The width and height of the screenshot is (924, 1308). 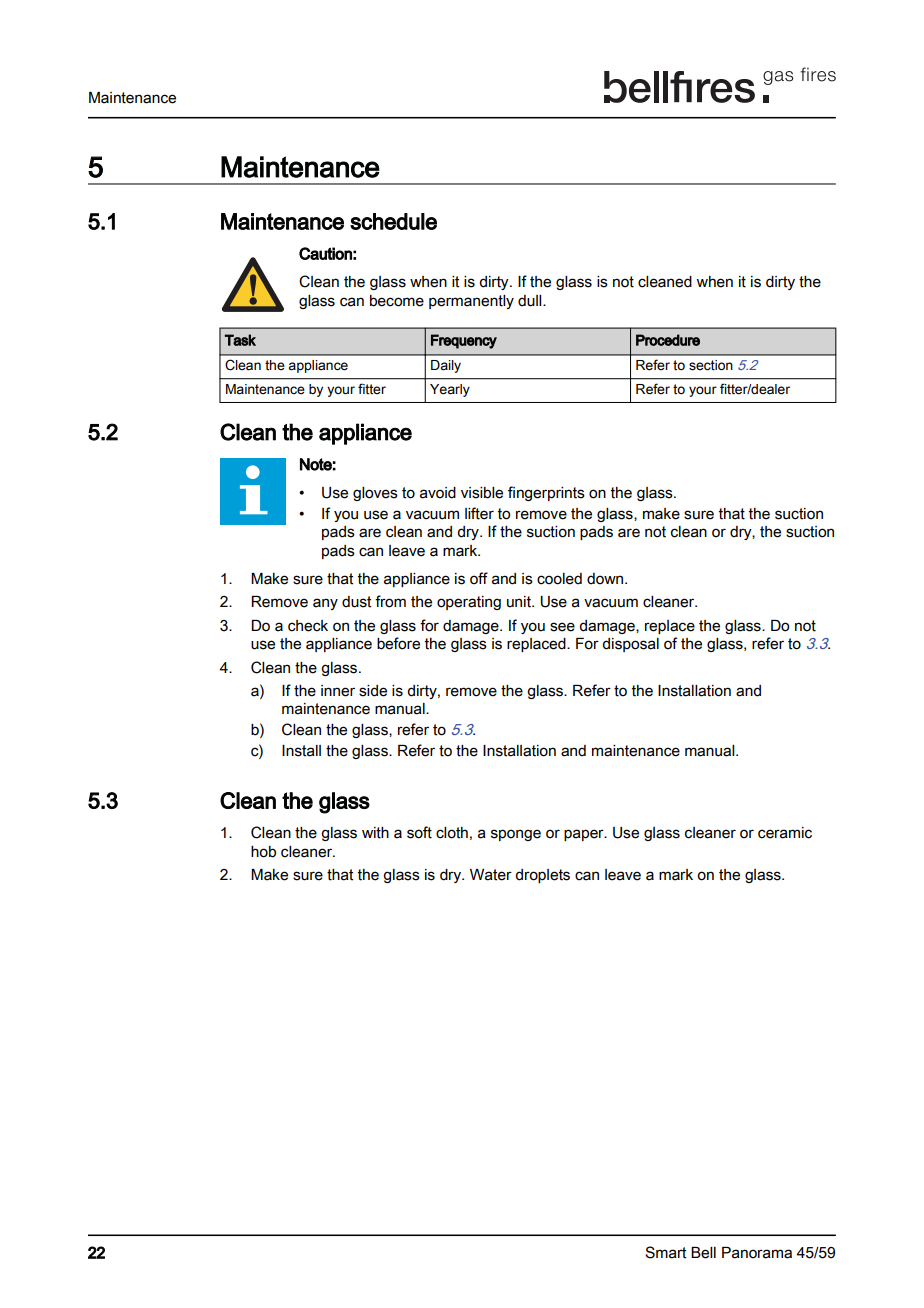 I want to click on Panorama, so click(x=757, y=1253).
